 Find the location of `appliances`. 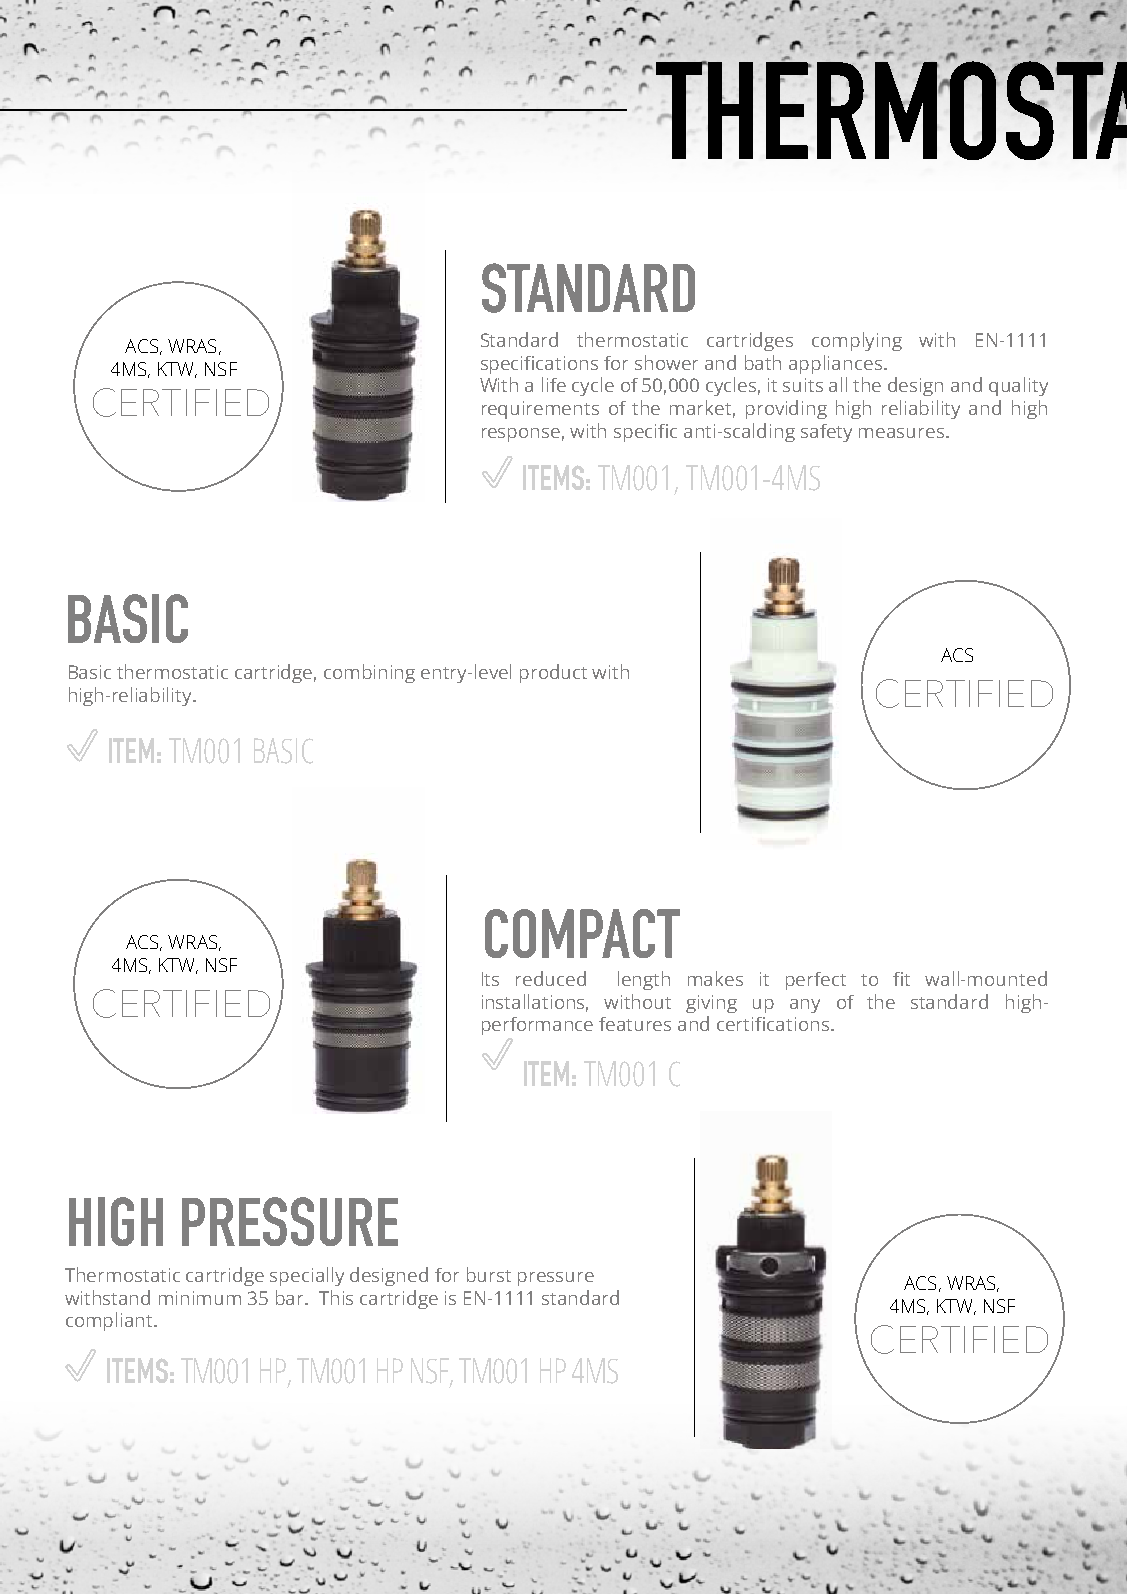

appliances is located at coordinates (837, 364).
